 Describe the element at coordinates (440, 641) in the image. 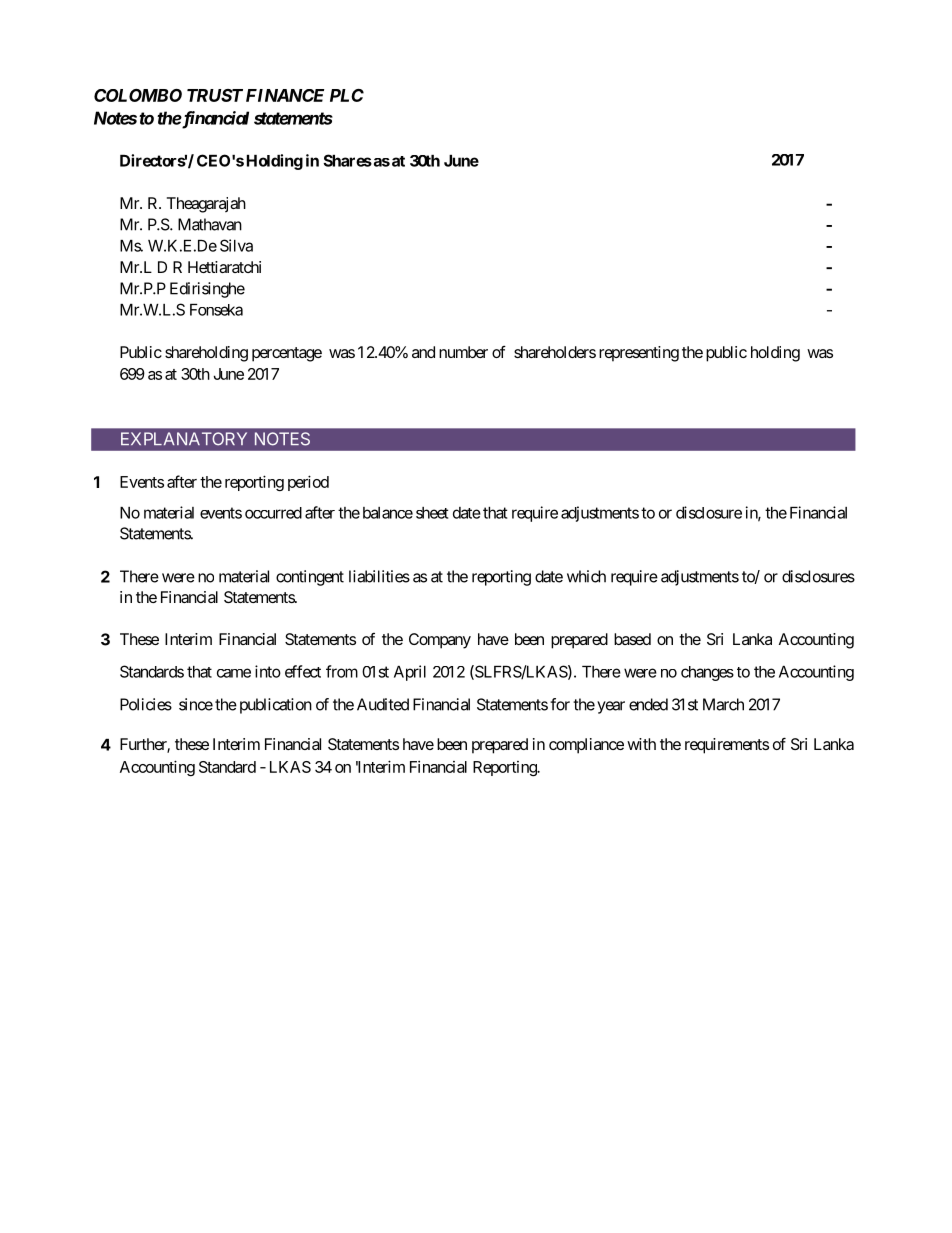

I see `Company` at that location.
